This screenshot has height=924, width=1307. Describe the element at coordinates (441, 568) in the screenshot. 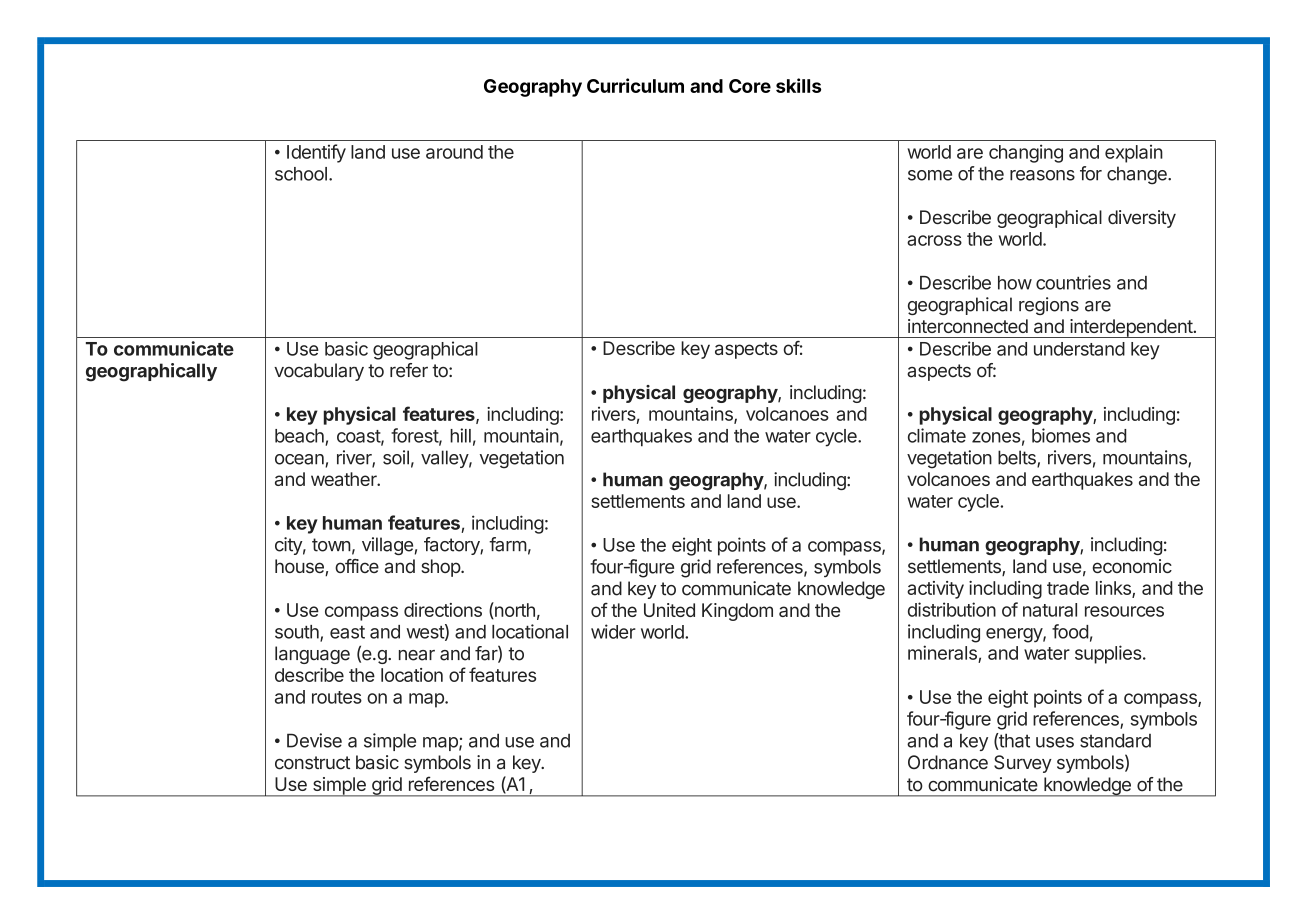

I see `shop` at that location.
